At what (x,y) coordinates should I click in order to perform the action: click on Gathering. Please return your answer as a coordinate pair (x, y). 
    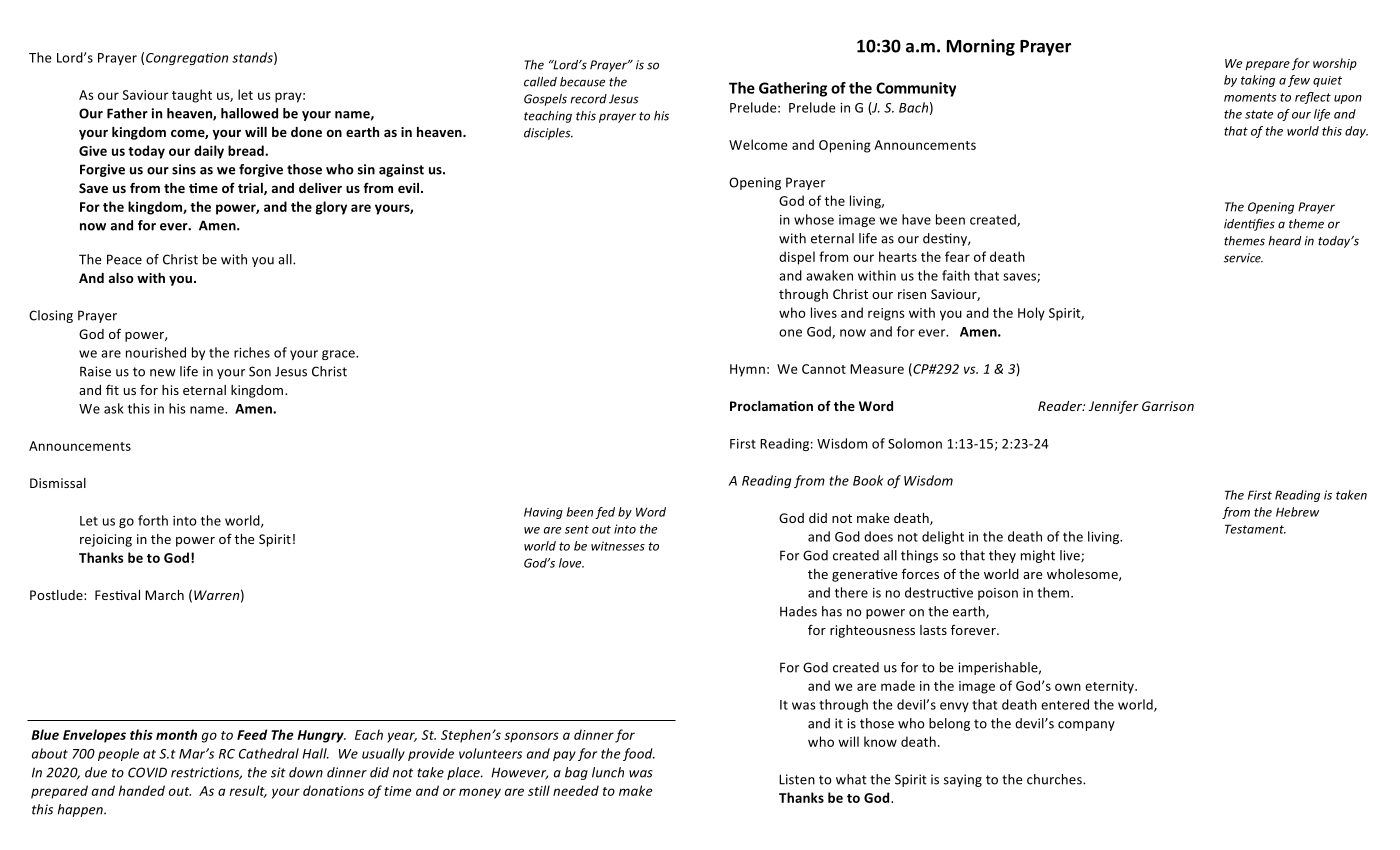
    Looking at the image, I should click on (793, 89).
